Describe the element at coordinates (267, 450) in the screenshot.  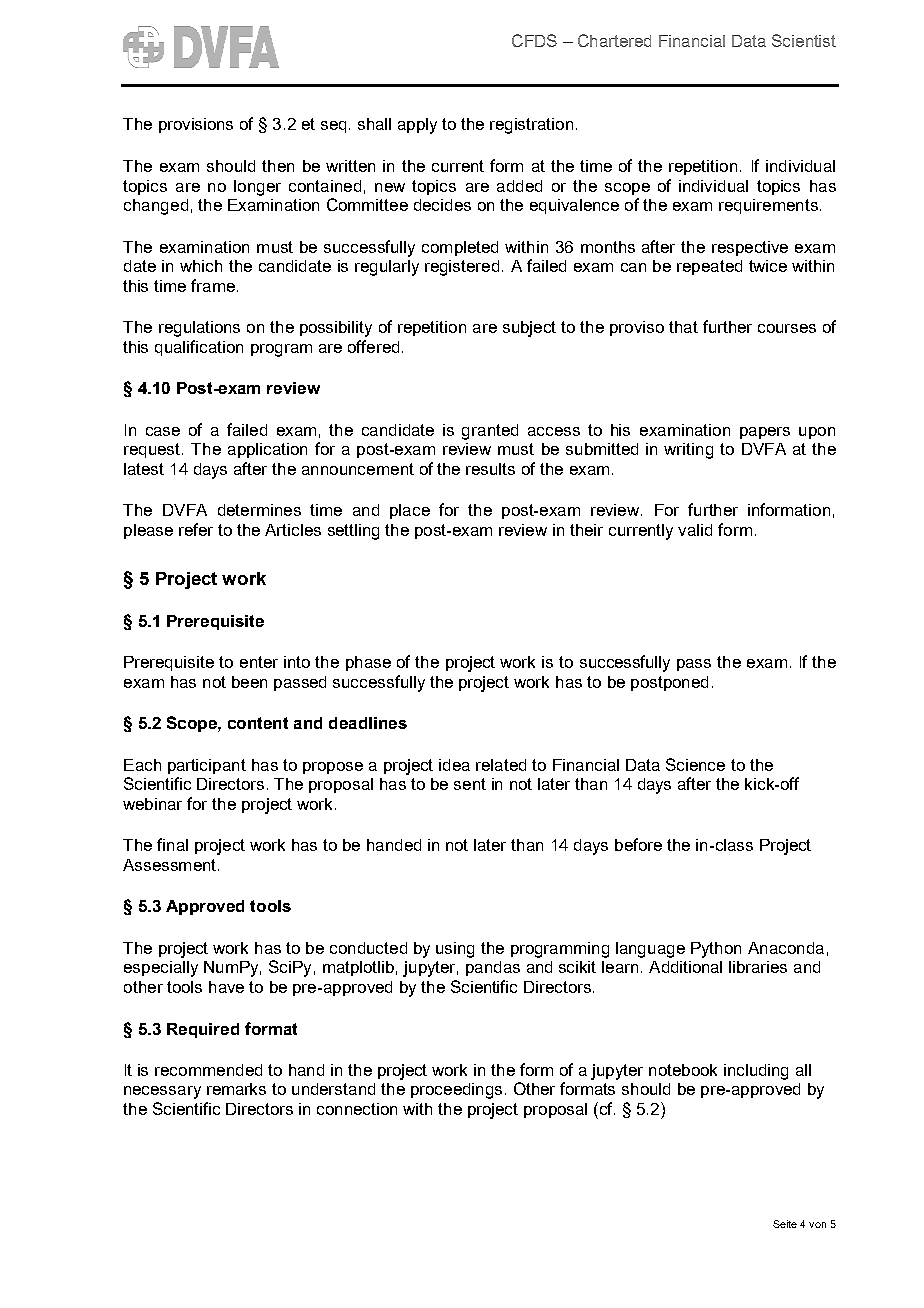
I see `application` at that location.
